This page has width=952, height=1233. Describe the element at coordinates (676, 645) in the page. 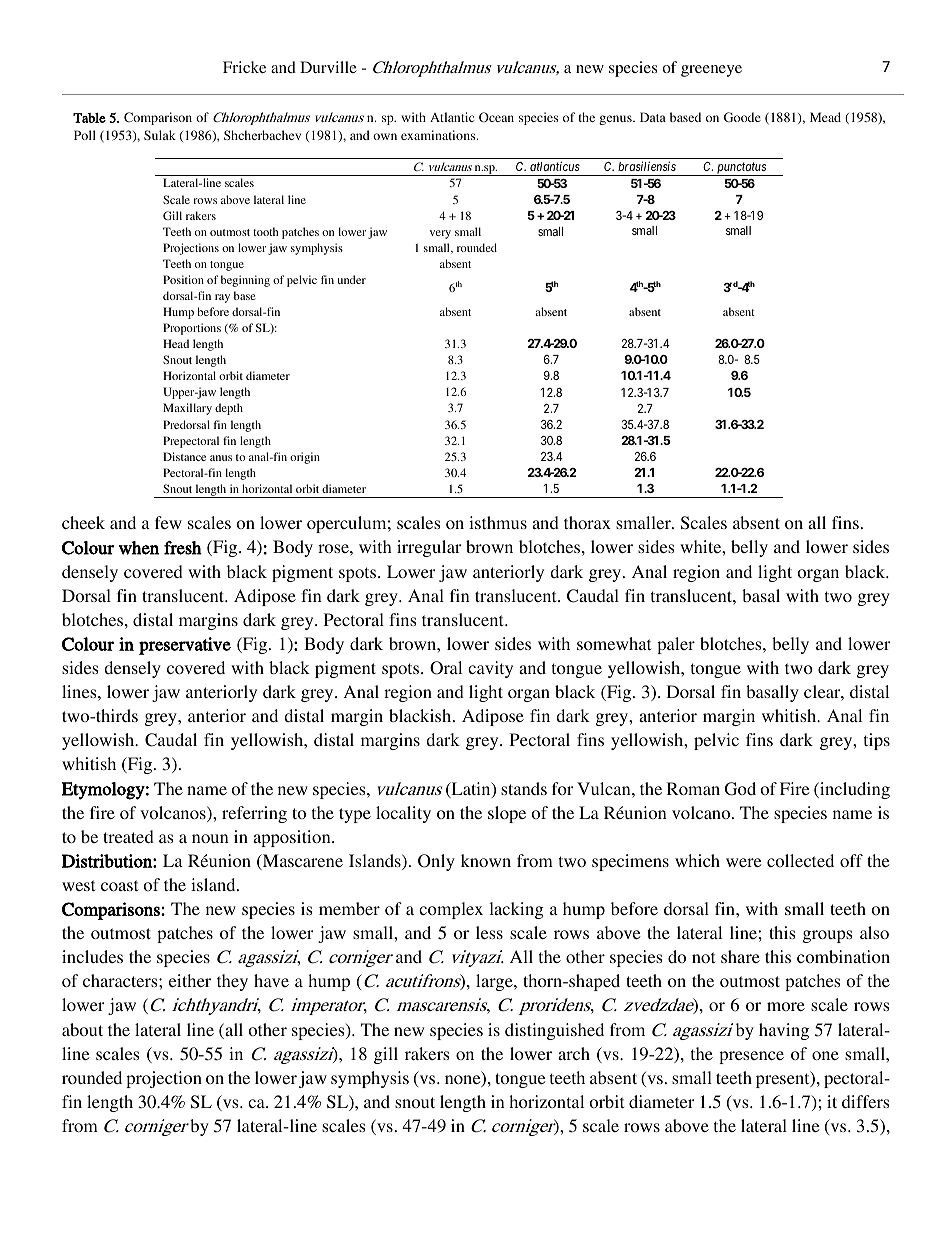

I see `paler` at that location.
